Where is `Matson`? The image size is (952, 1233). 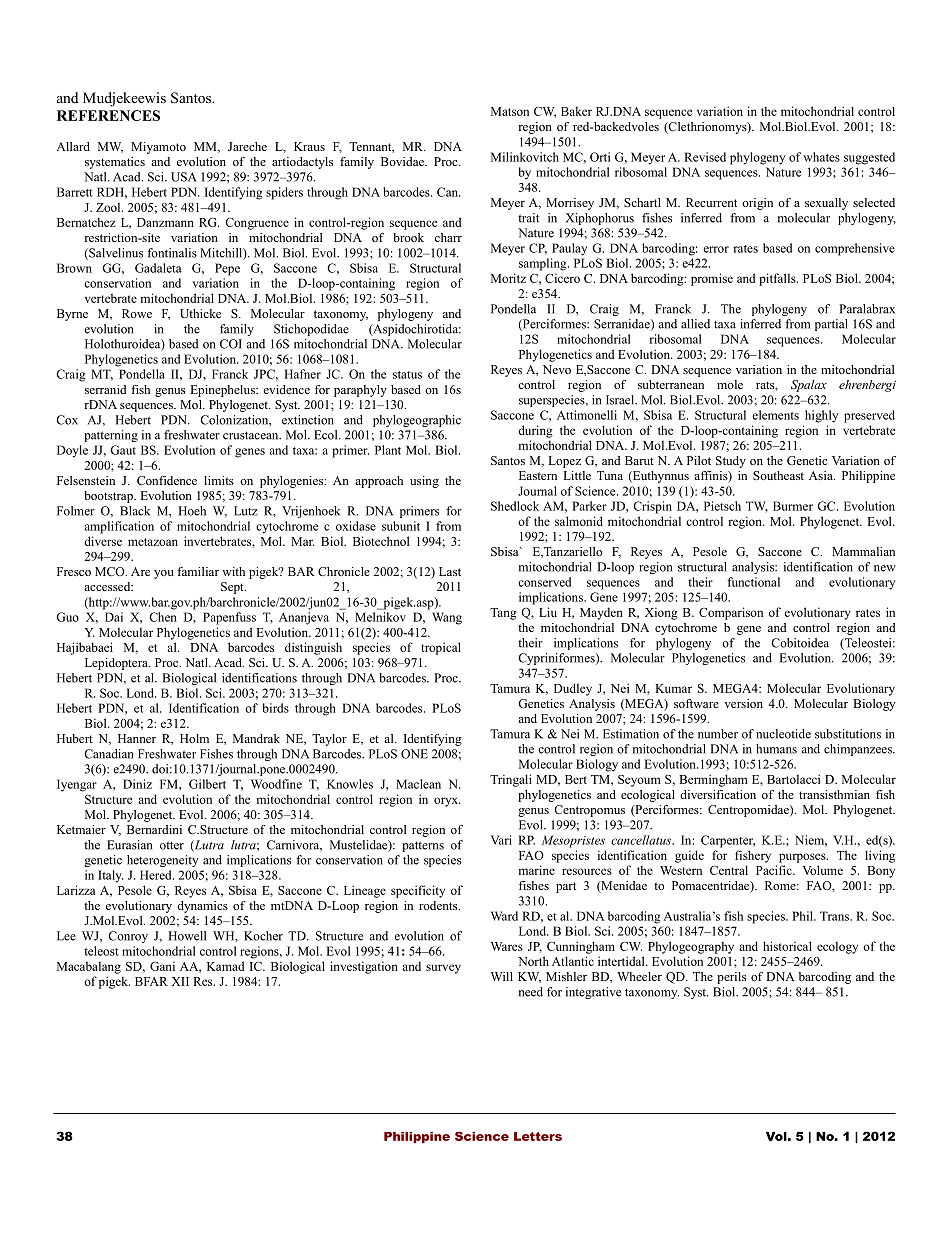 Matson is located at coordinates (510, 111).
